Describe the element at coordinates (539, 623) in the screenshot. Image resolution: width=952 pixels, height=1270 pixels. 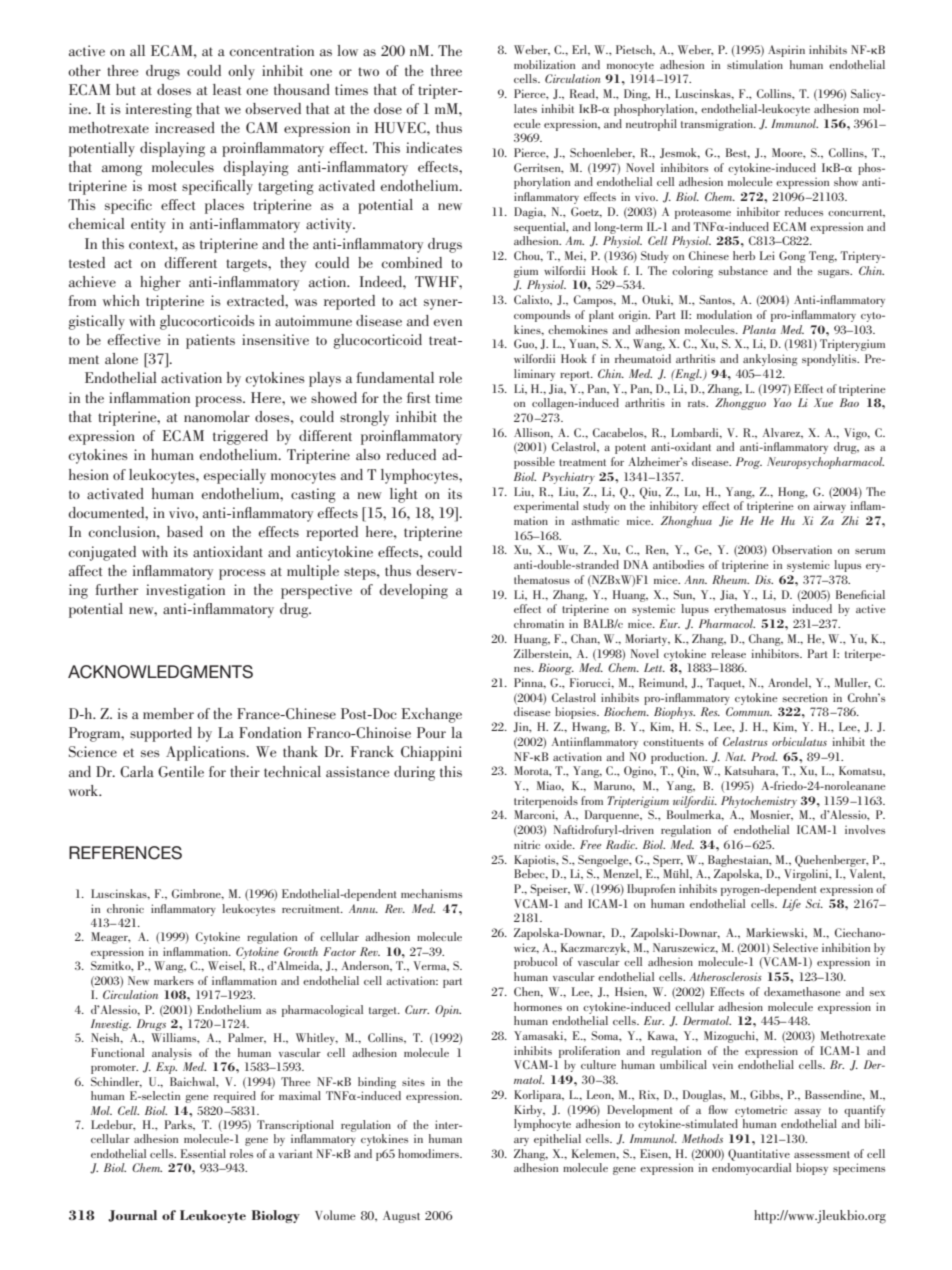
I see `chromatin` at that location.
